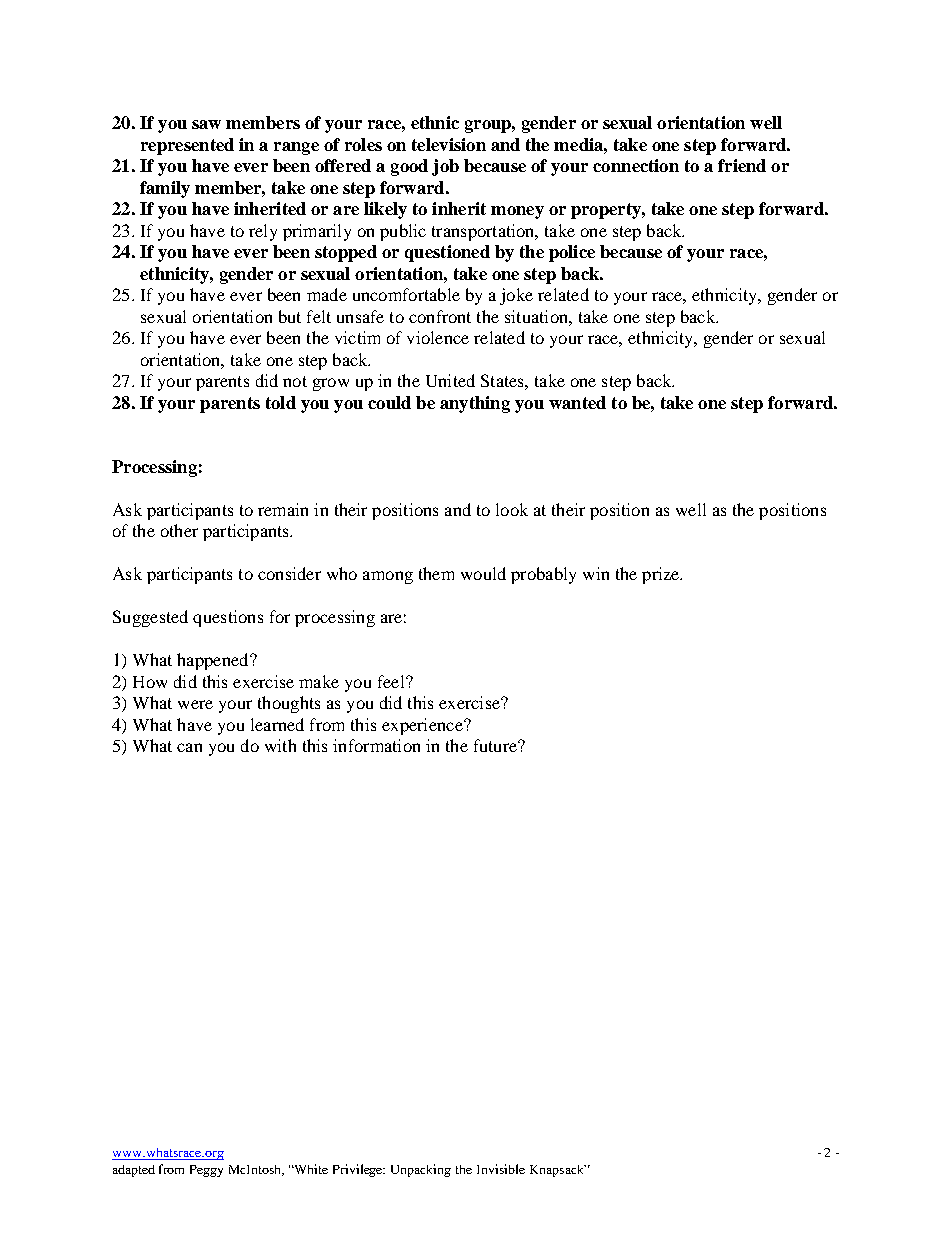 The image size is (952, 1233). What do you see at coordinates (445, 167) in the screenshot?
I see `job` at bounding box center [445, 167].
